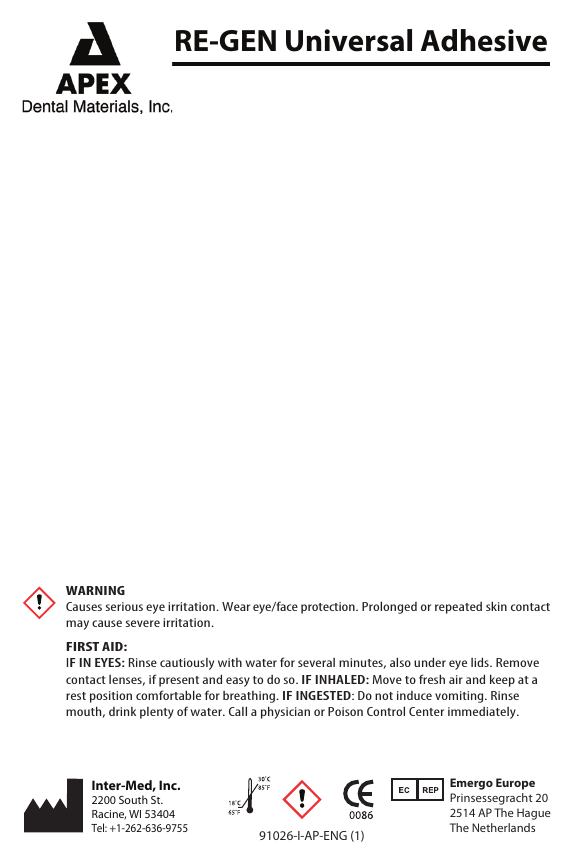  Describe the element at coordinates (349, 40) in the page. I see `Universal` at that location.
